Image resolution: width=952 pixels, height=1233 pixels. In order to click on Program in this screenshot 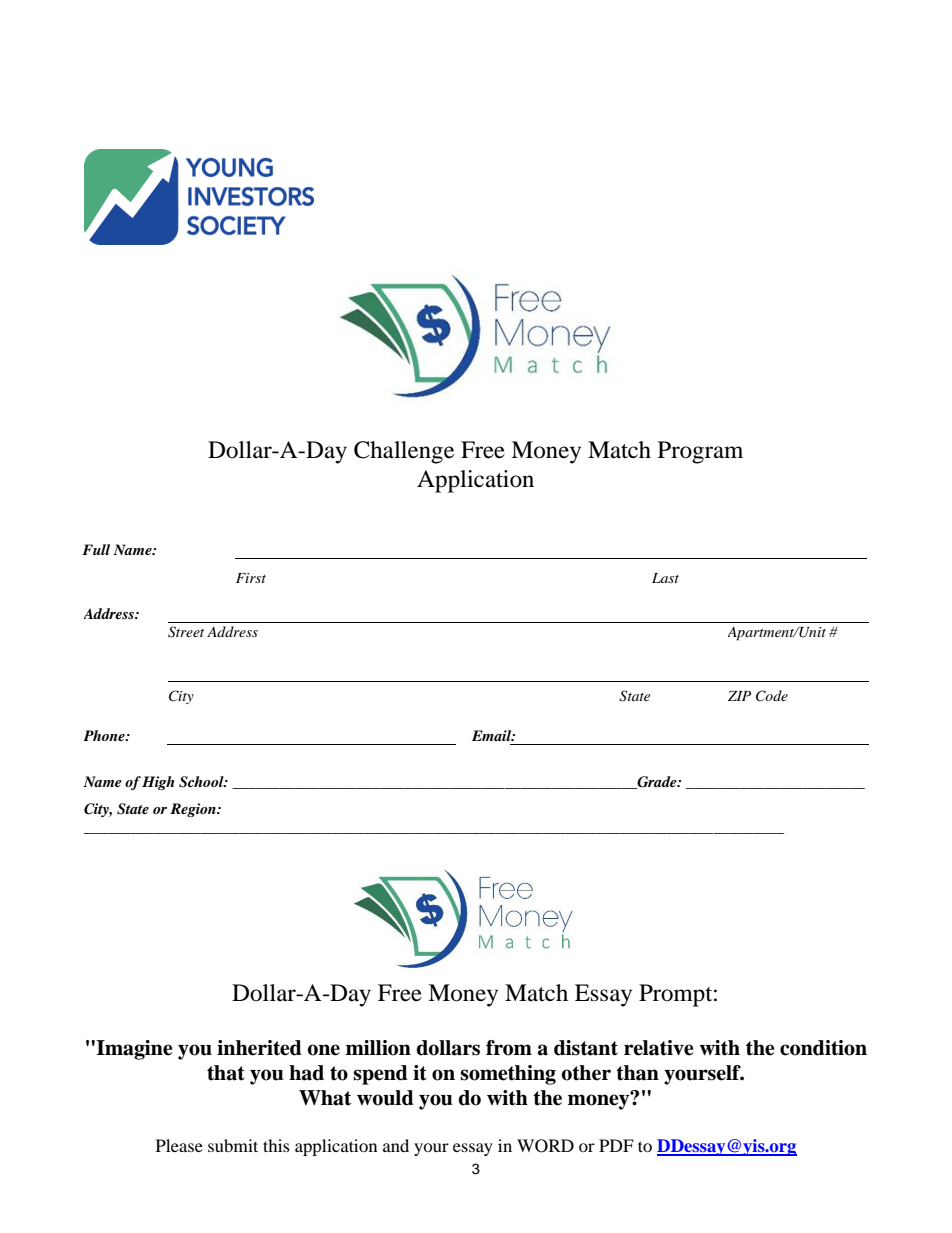, I will do `click(700, 452)`.
